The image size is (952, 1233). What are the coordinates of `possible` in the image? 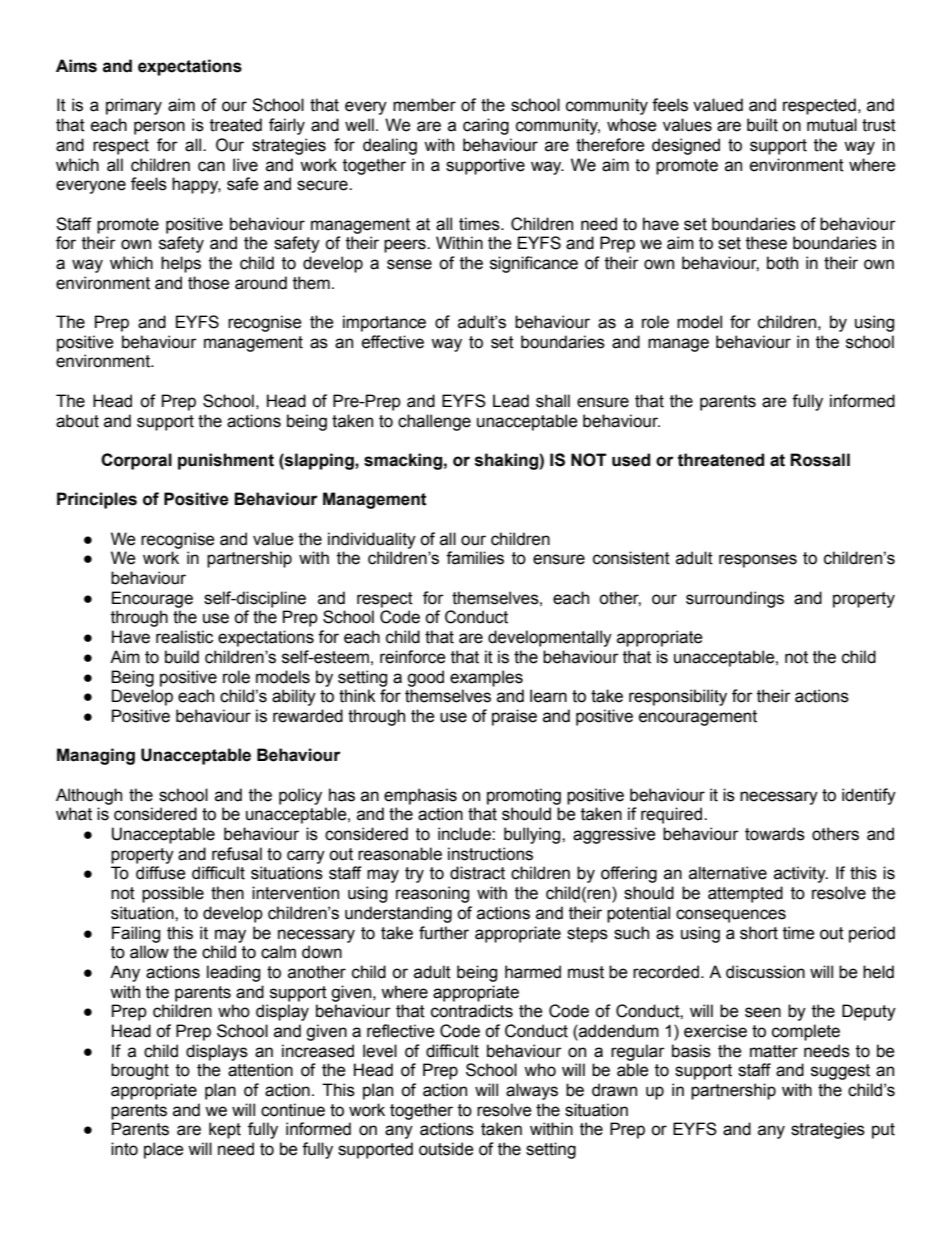 It's located at (173, 894).
